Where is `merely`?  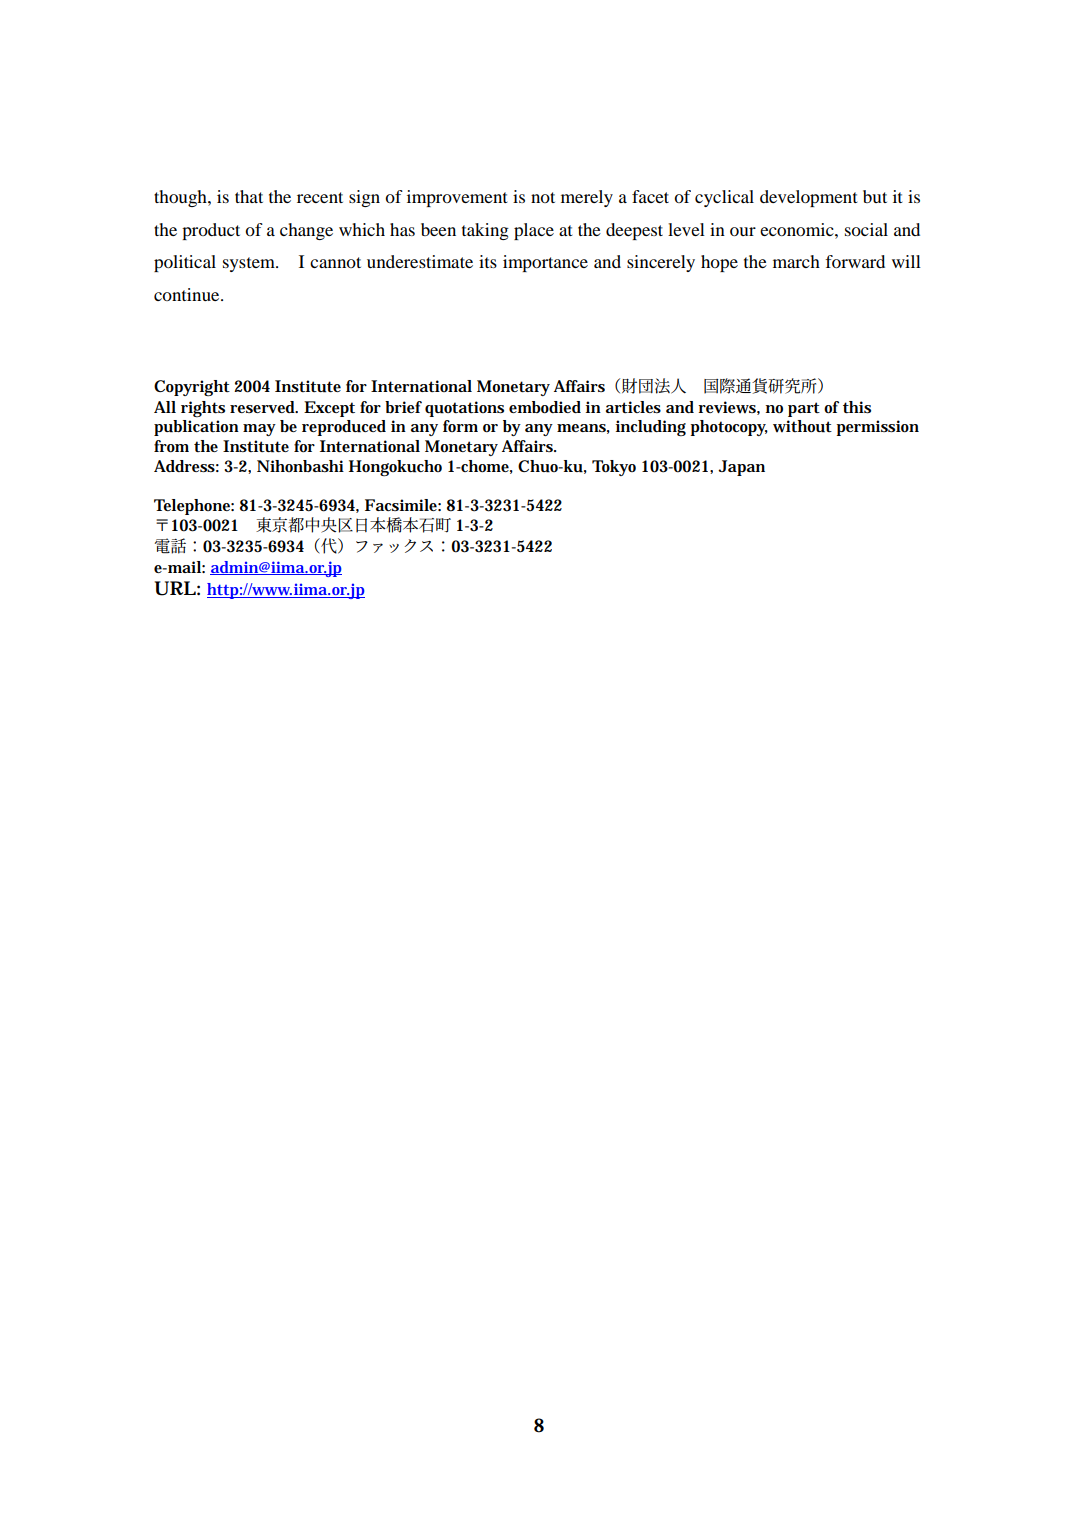 merely is located at coordinates (587, 198).
